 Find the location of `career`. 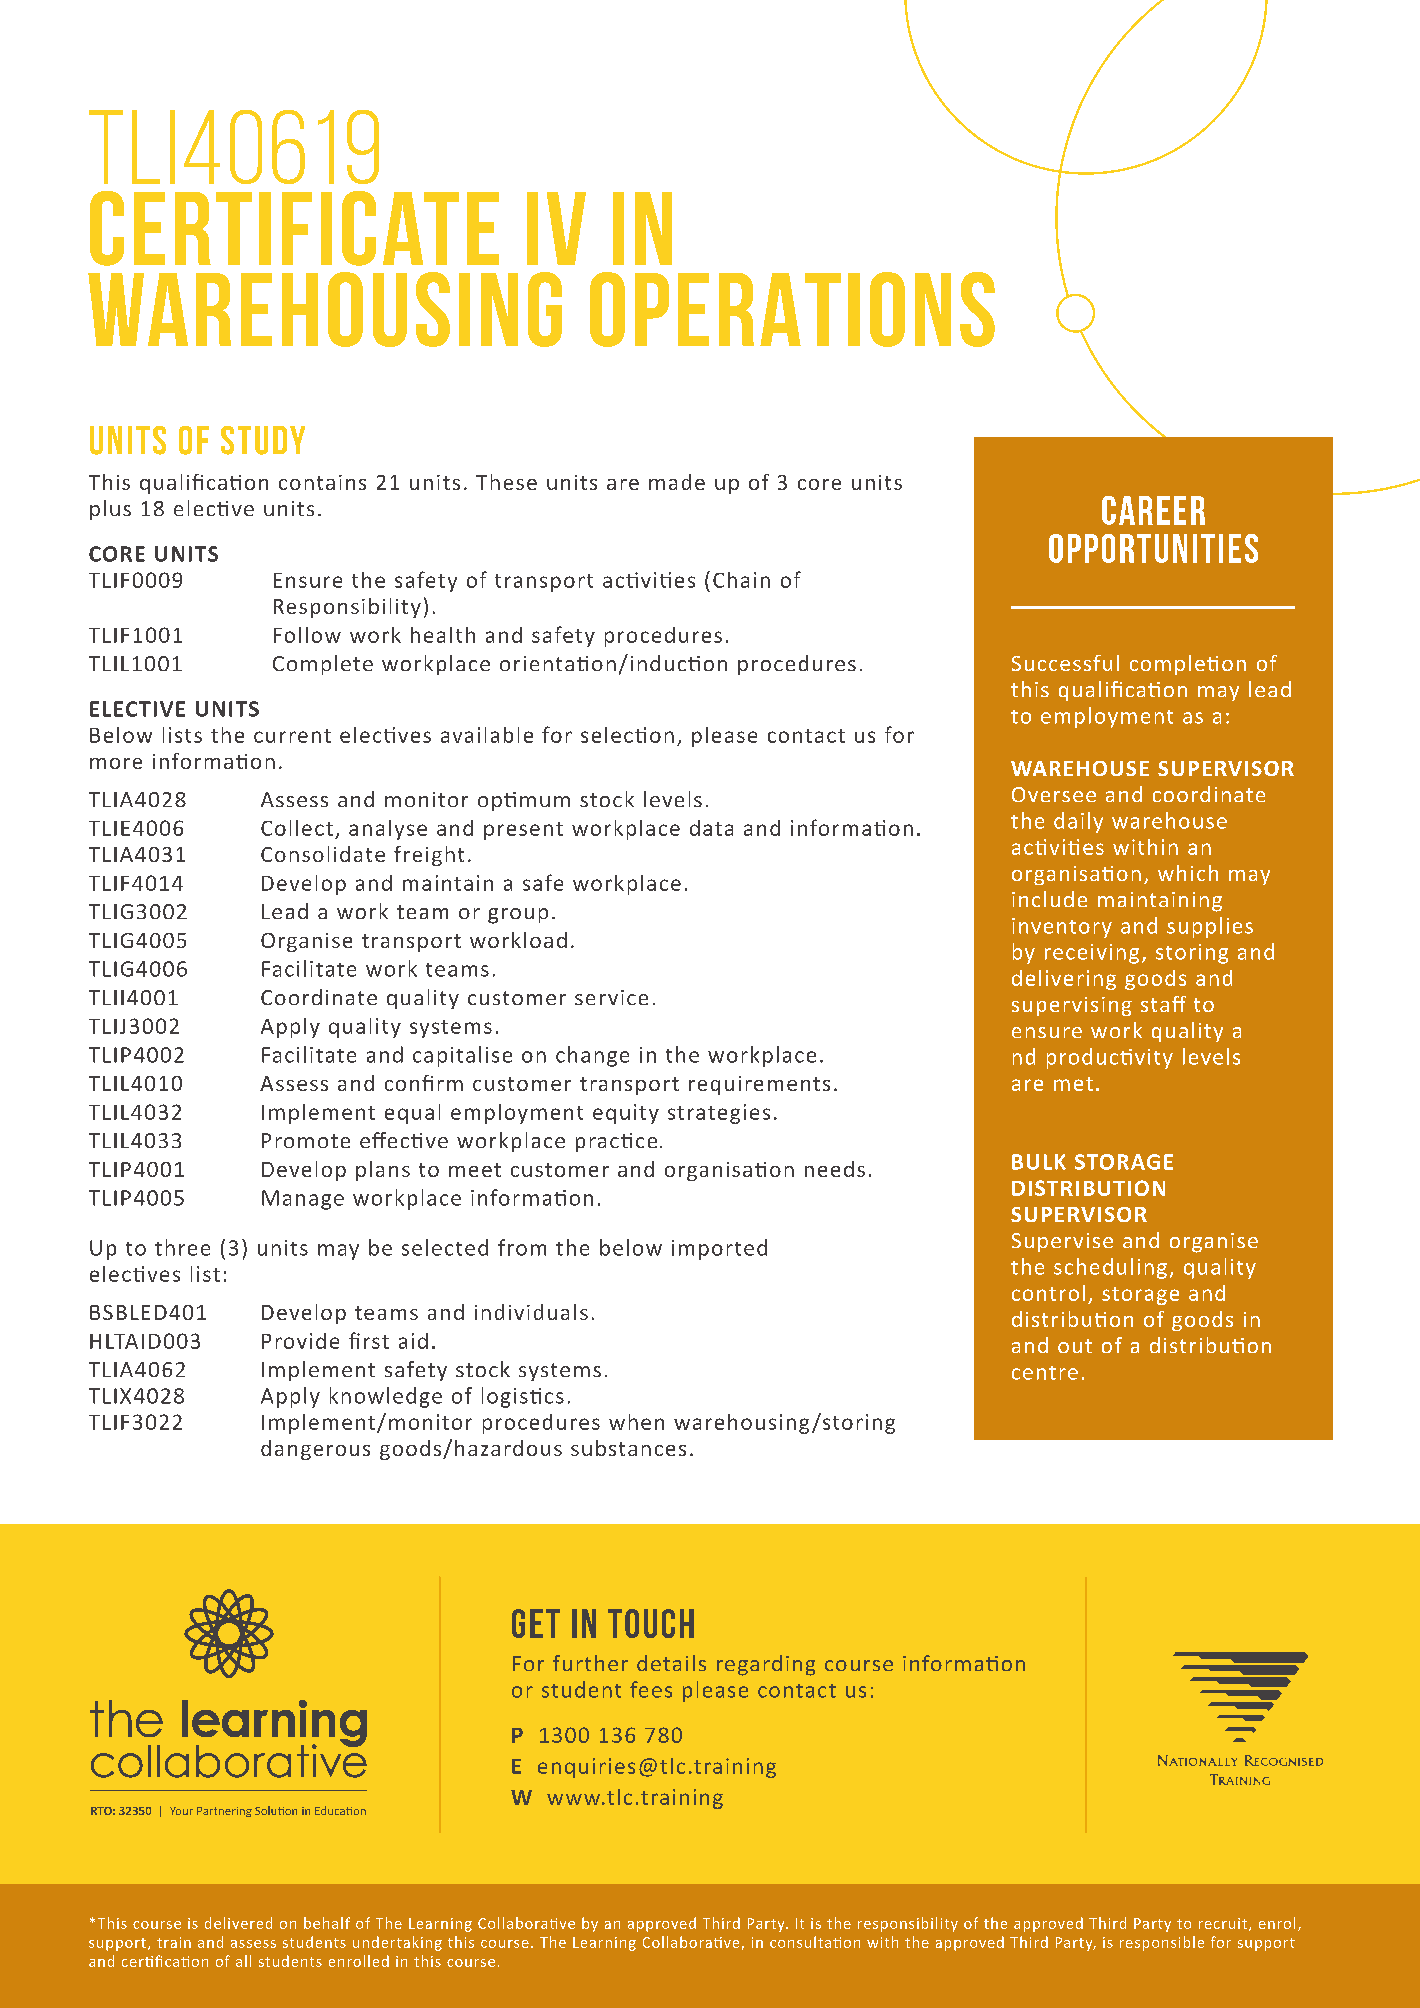

career is located at coordinates (1153, 510).
